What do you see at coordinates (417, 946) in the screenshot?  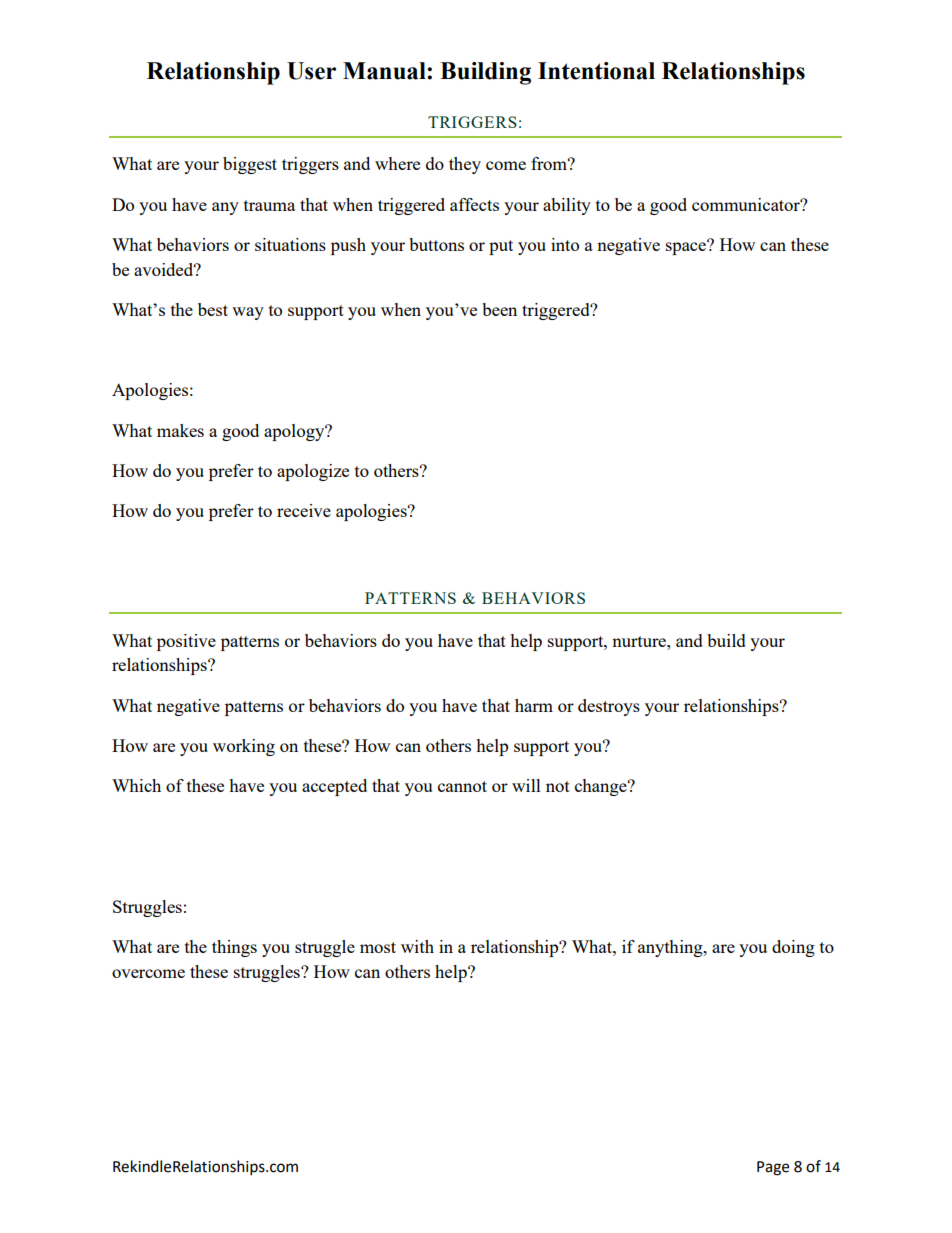 I see `with` at bounding box center [417, 946].
